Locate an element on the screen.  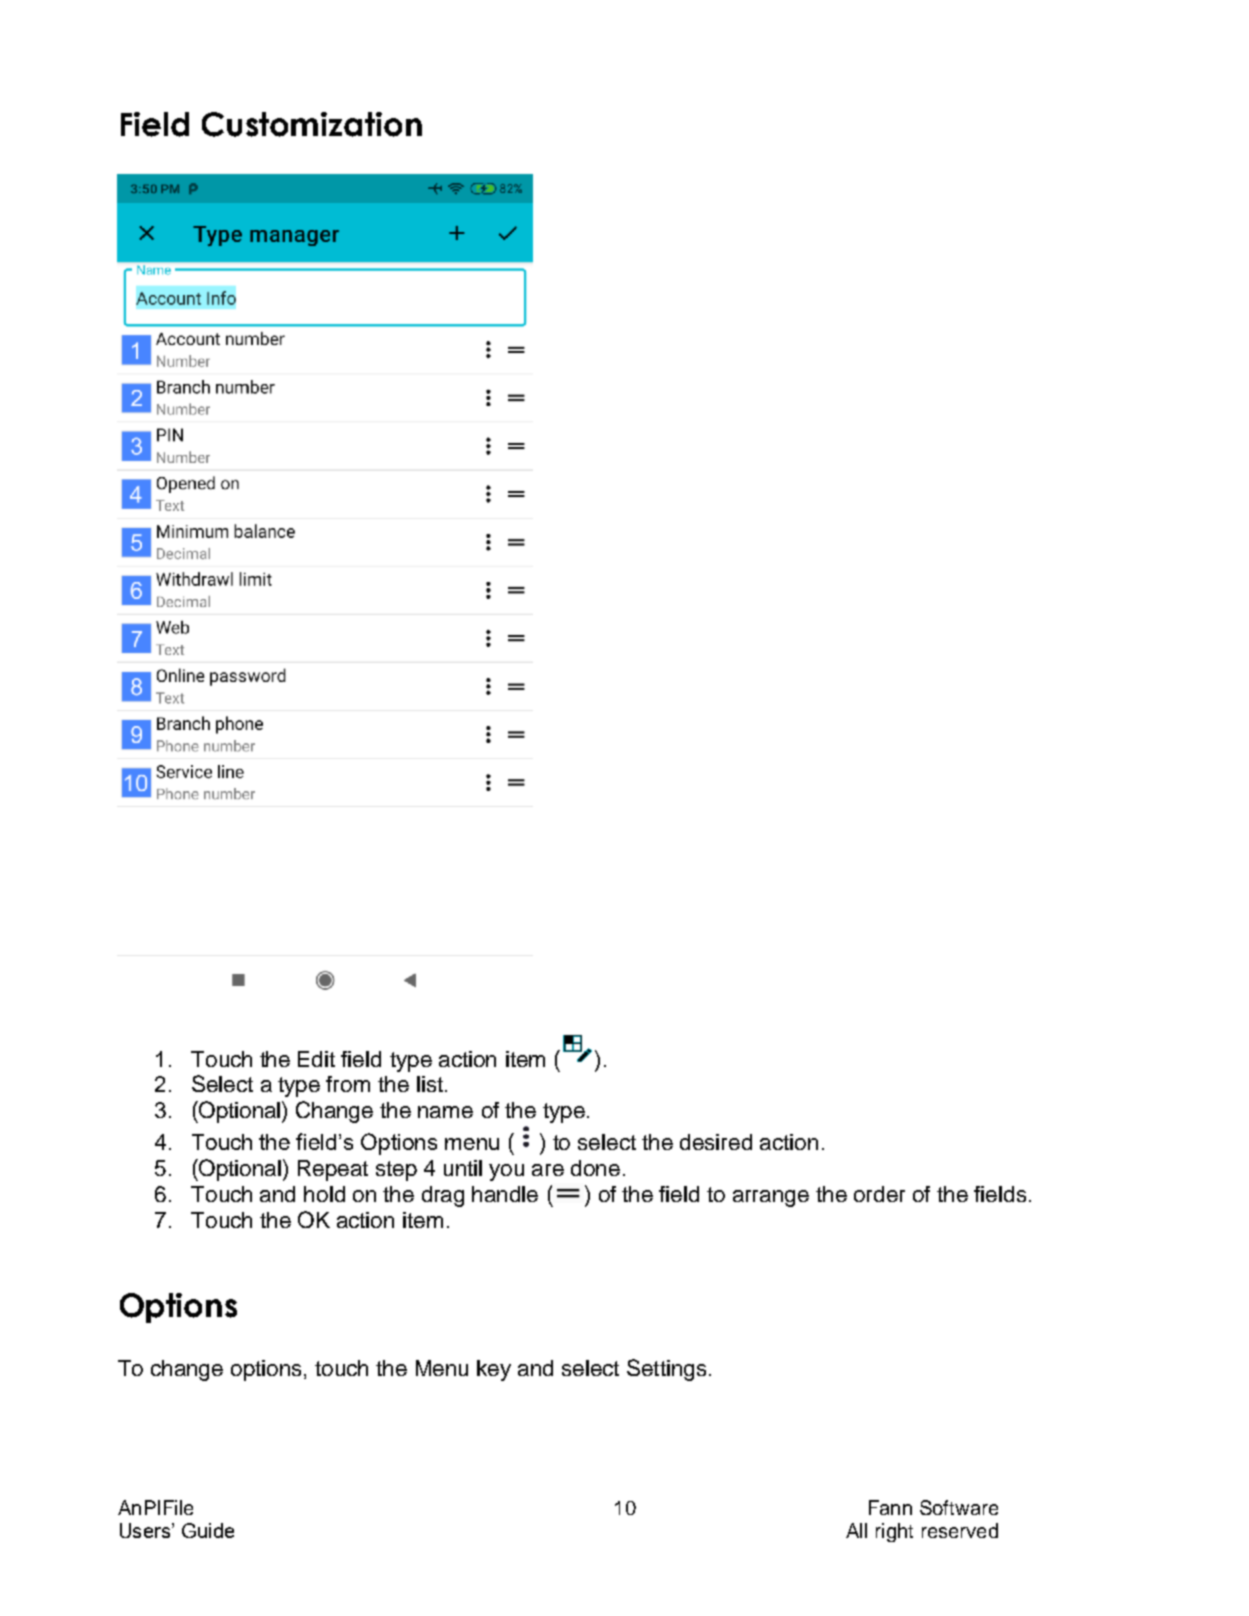
desired is located at coordinates (716, 1142).
